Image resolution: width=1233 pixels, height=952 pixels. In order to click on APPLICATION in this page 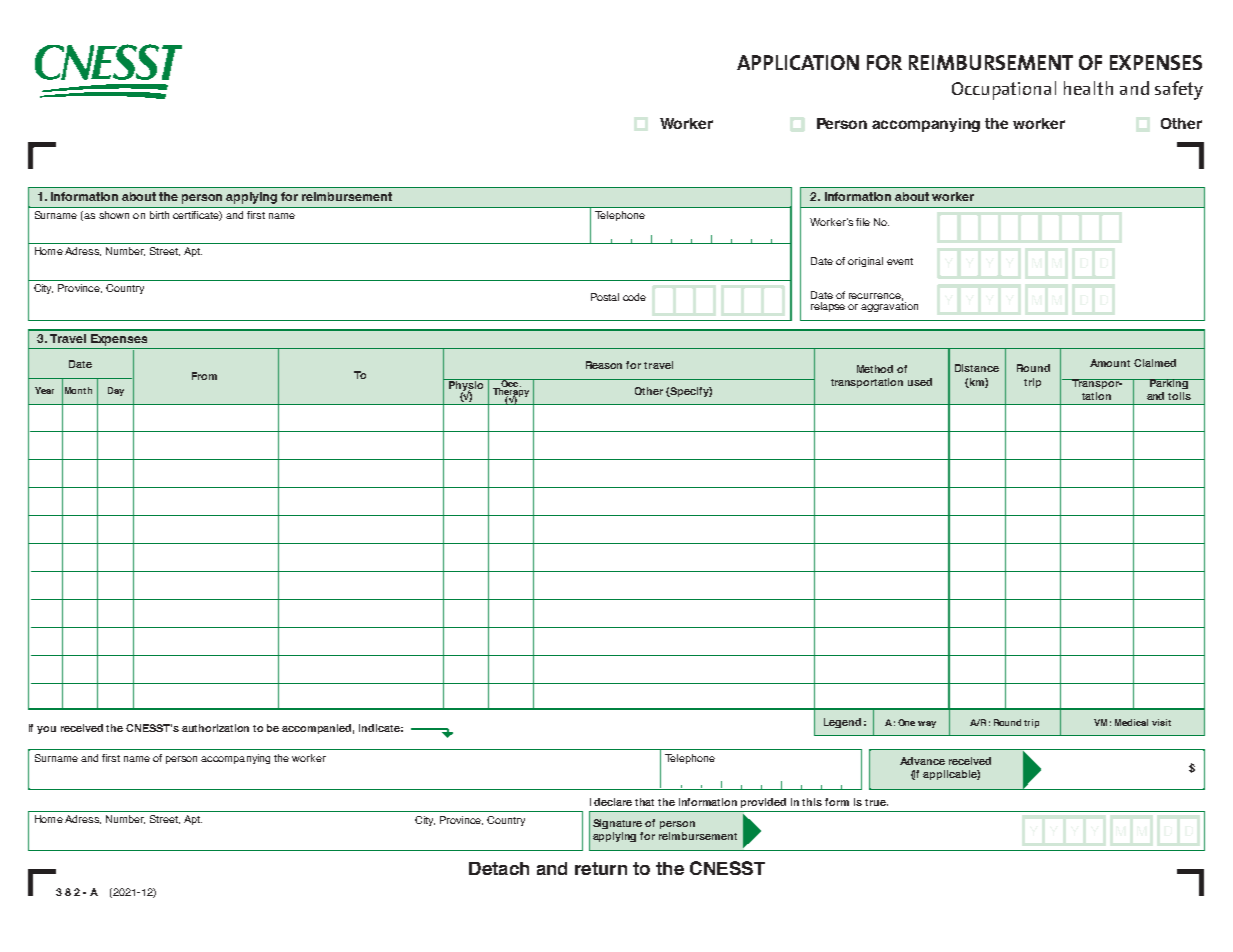, I will do `click(798, 62)`.
